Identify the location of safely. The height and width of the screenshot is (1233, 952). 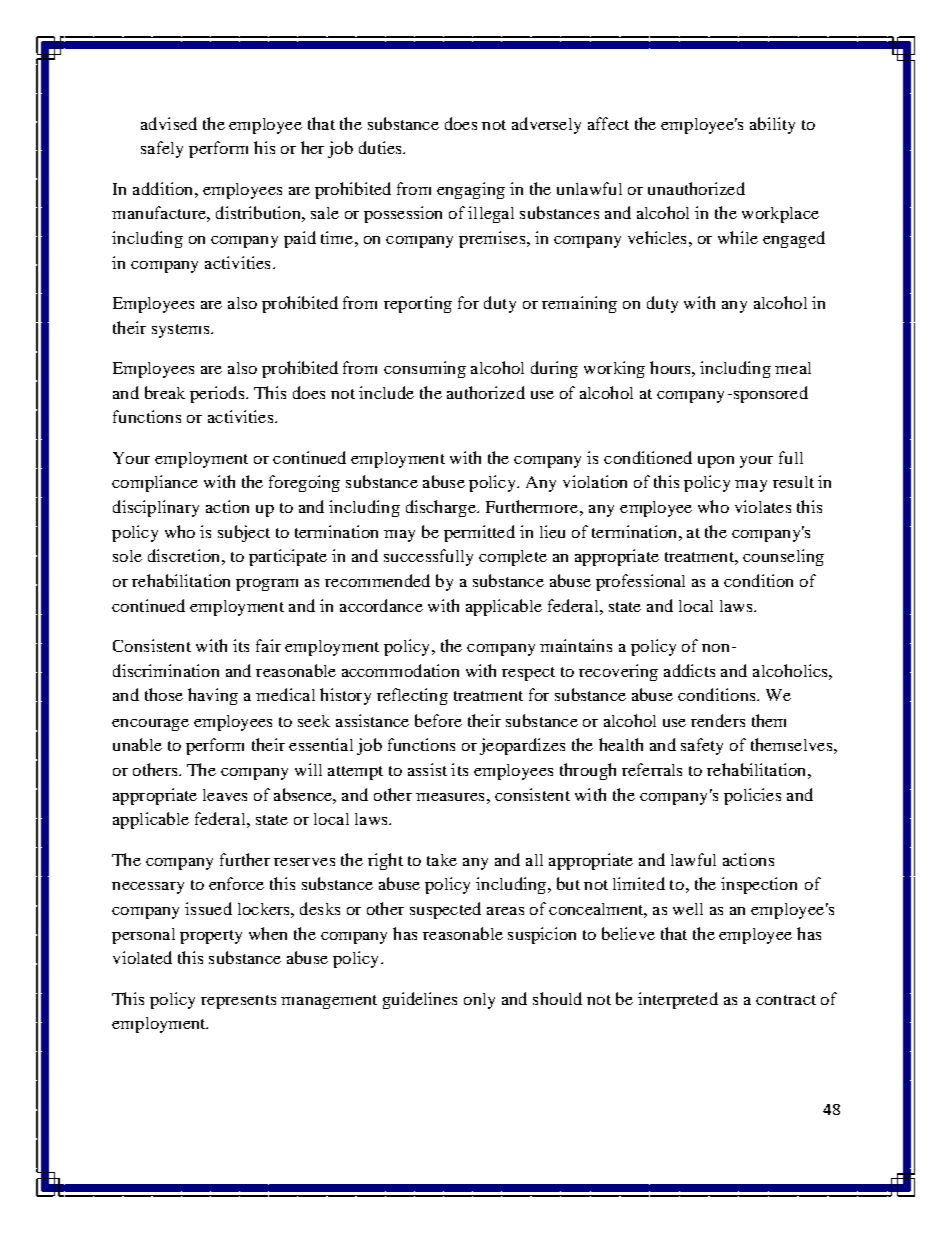
(162, 149).
